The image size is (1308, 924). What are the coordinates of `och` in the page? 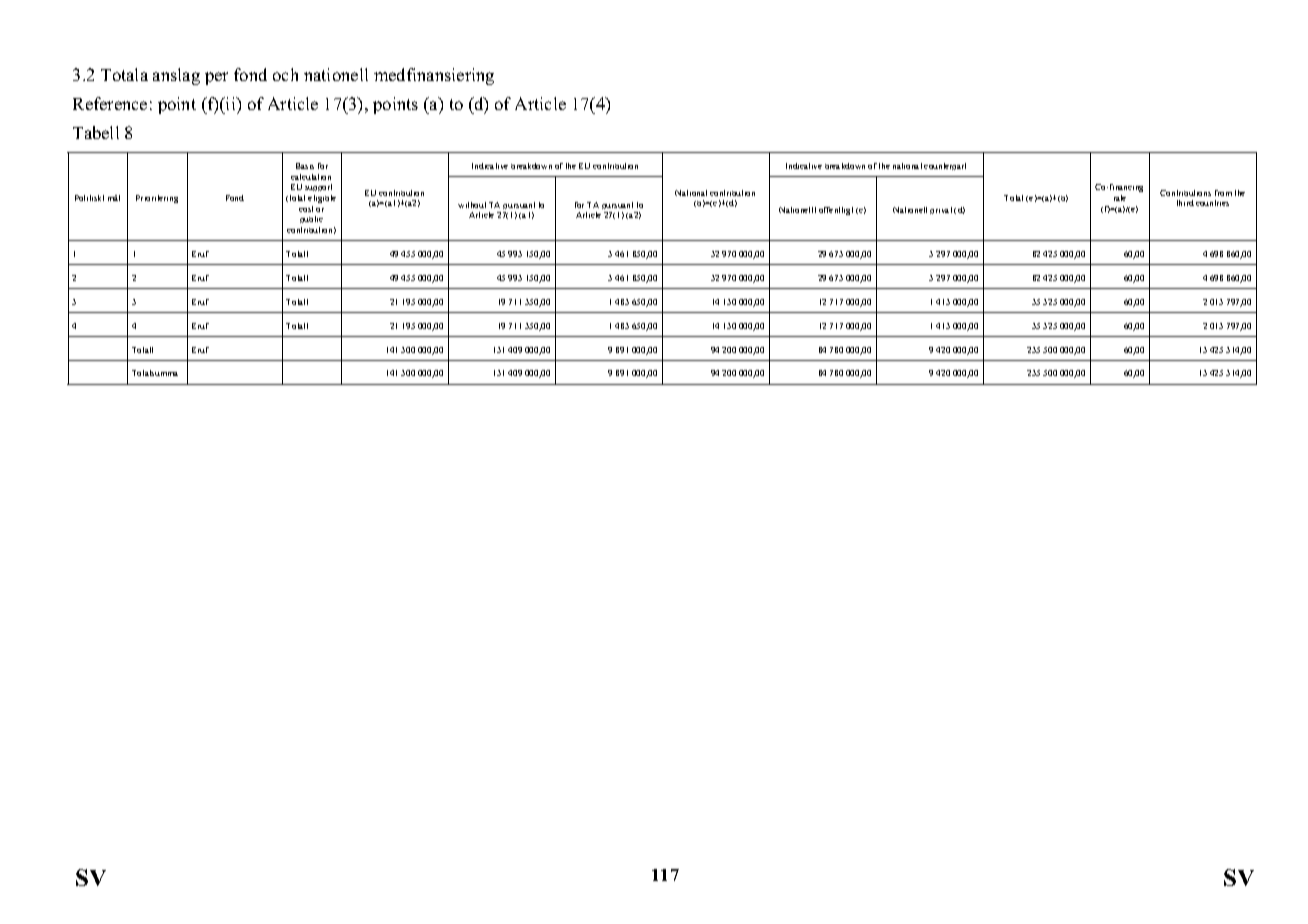 It's located at (285, 74).
